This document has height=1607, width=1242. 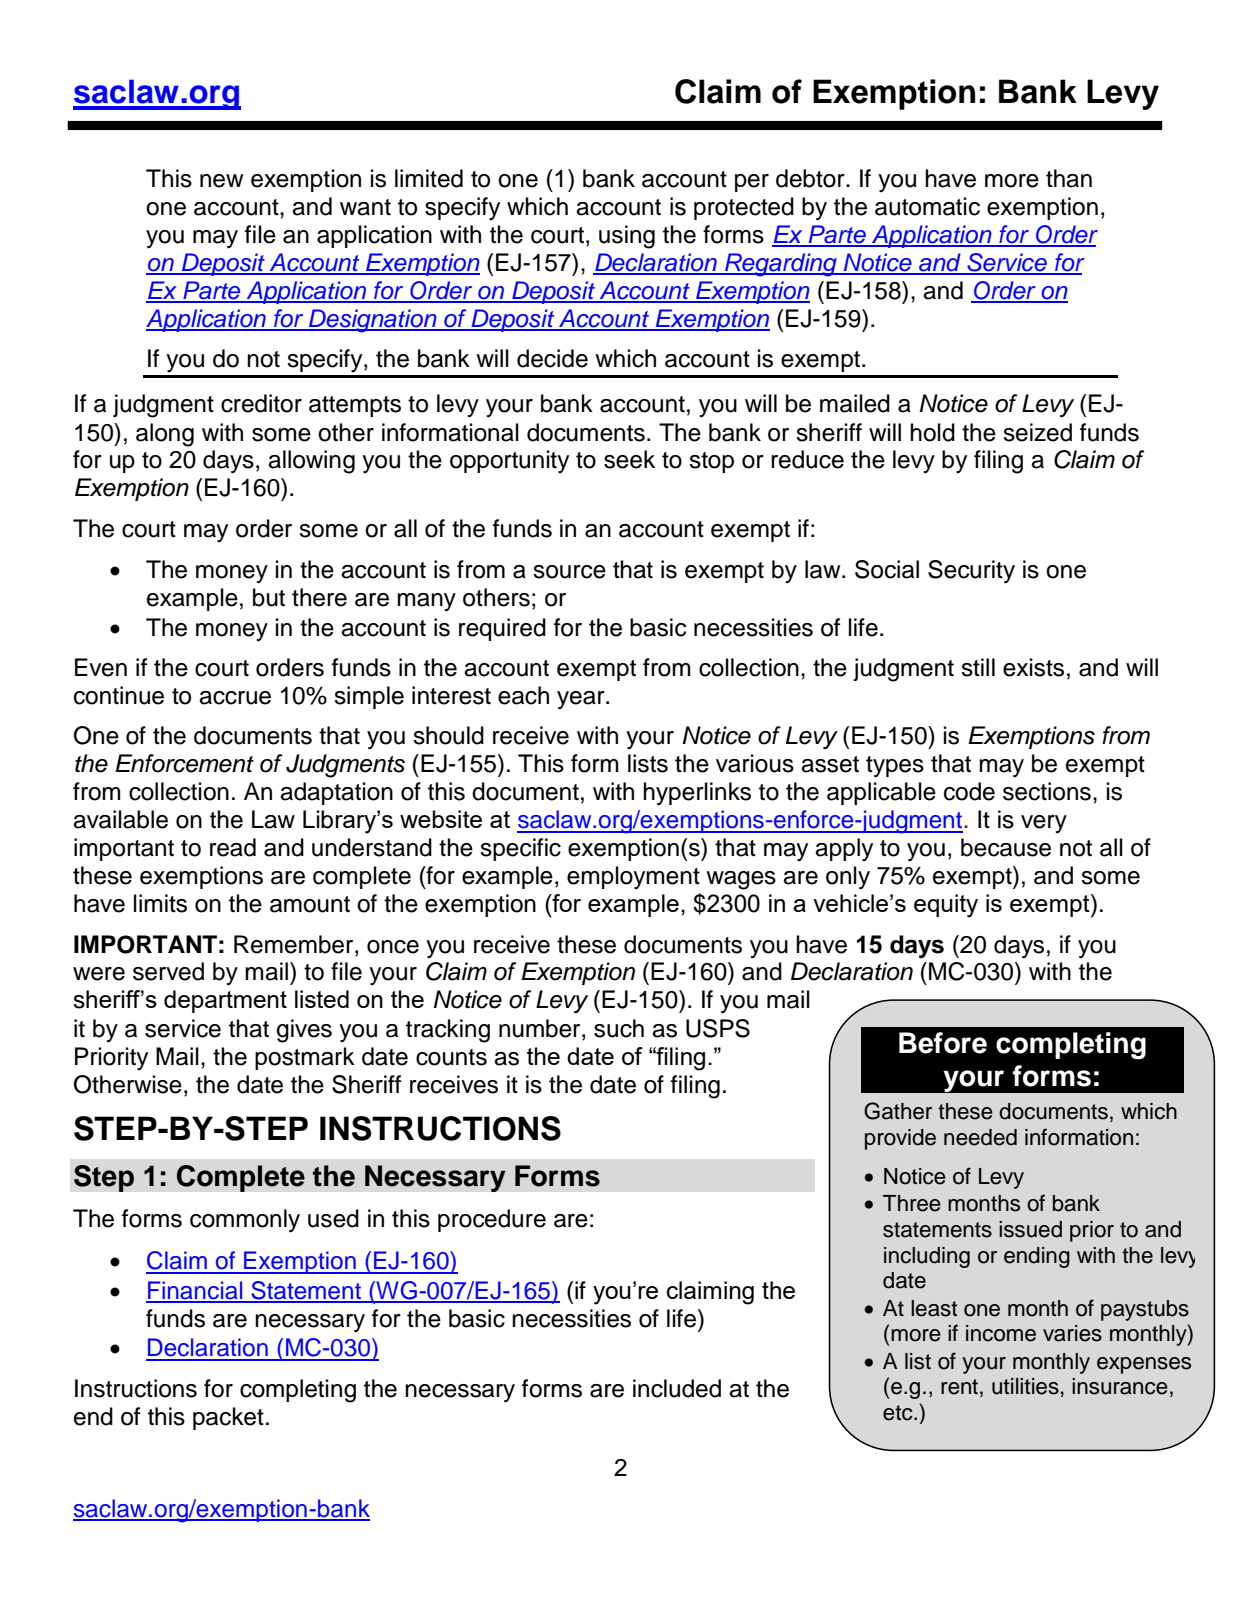 What do you see at coordinates (1025, 1386) in the document?
I see `utilities` at bounding box center [1025, 1386].
